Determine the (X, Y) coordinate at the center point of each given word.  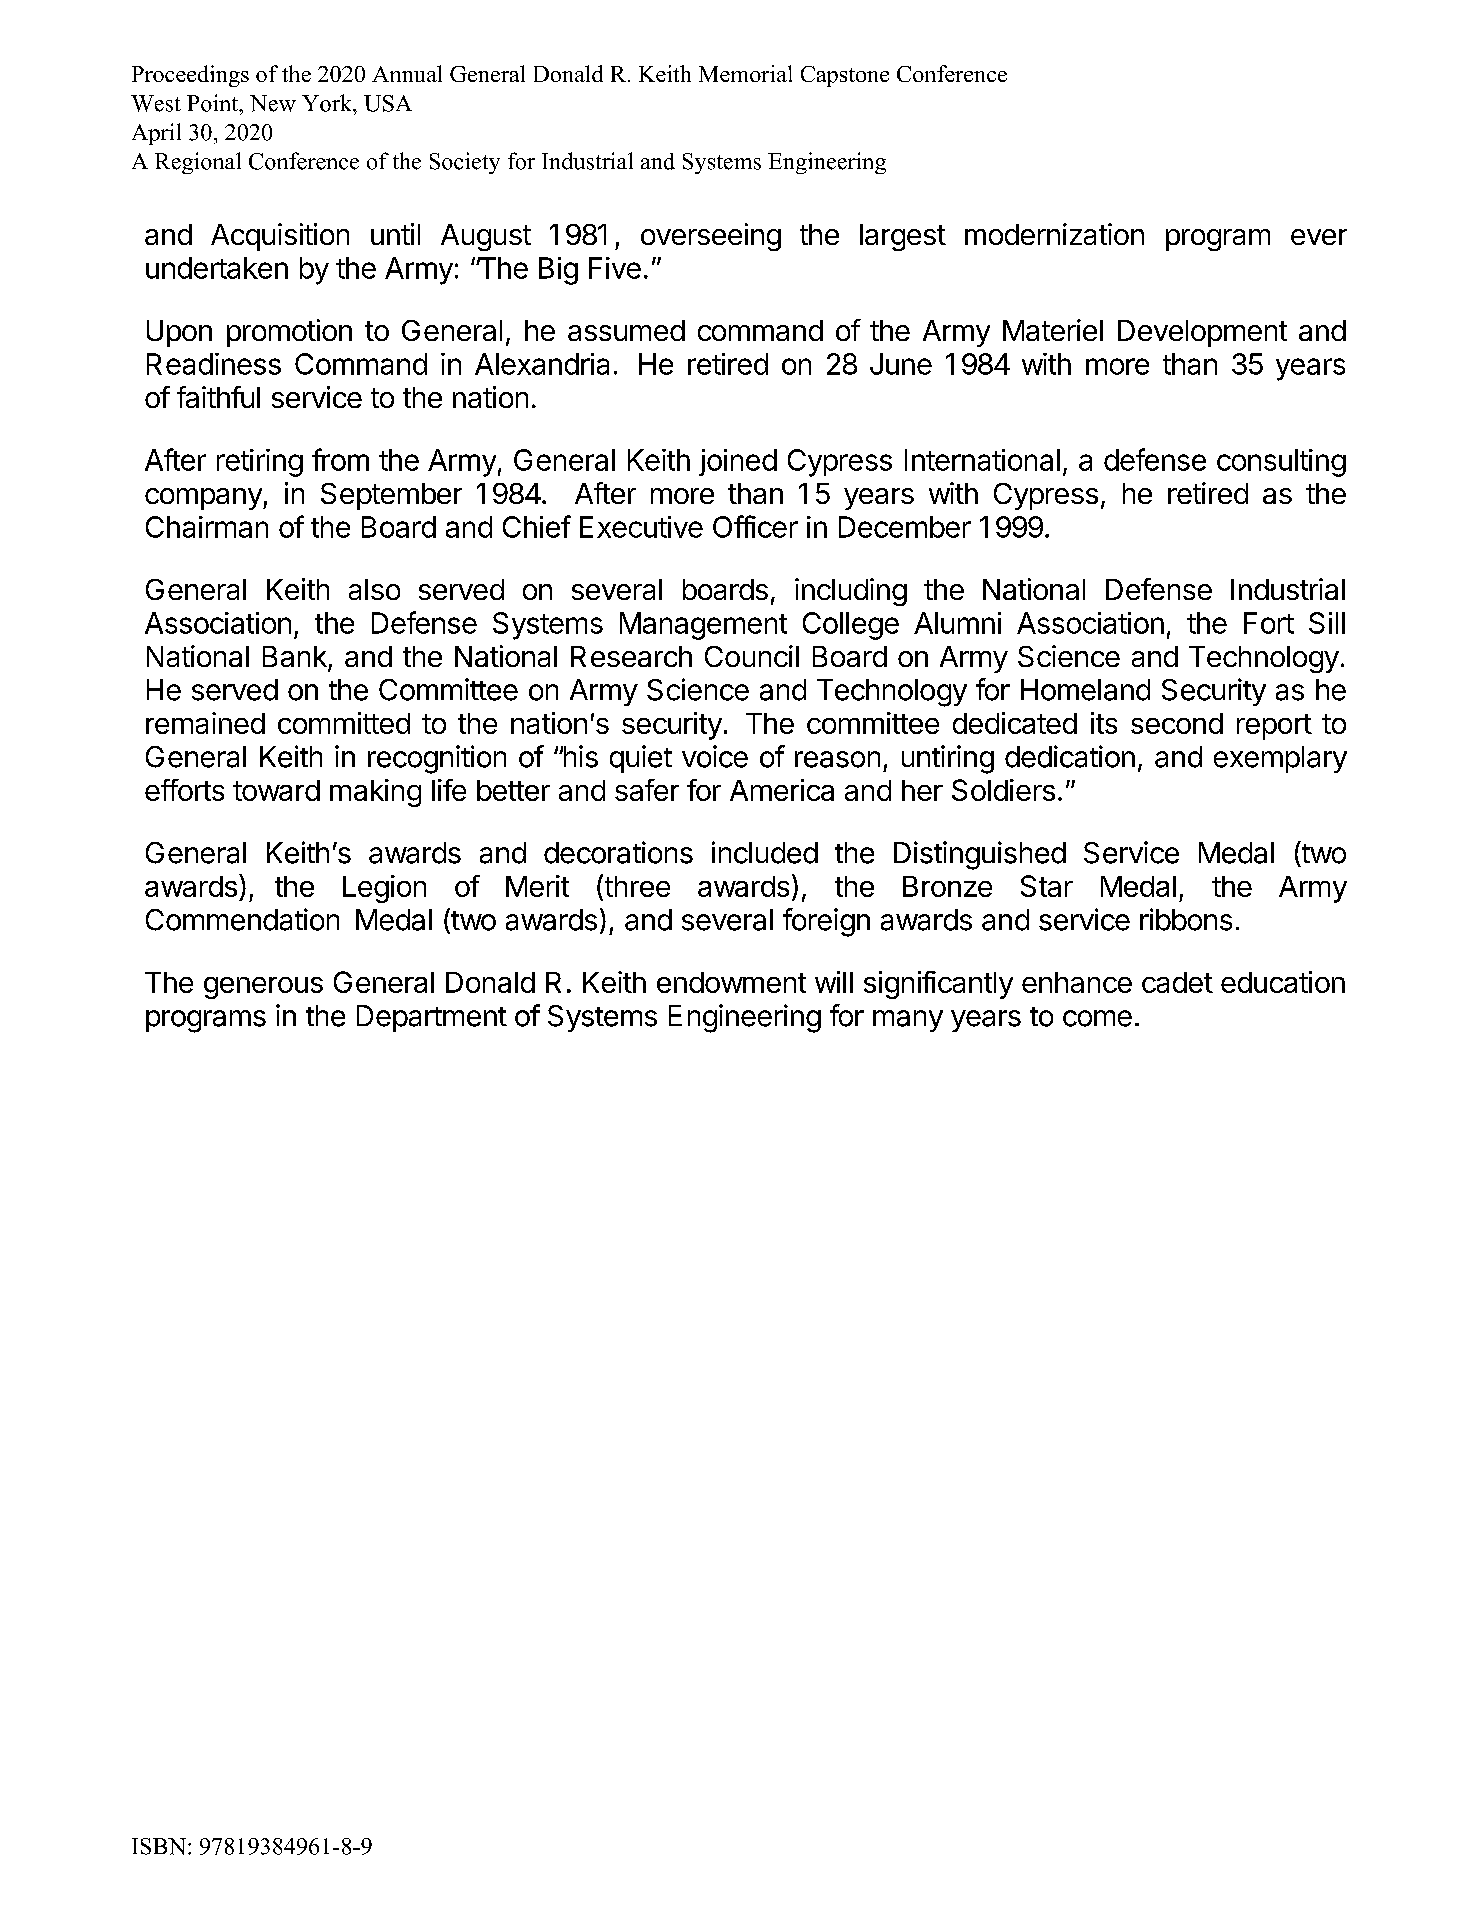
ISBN (159, 1846)
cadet (1177, 982)
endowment (731, 982)
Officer (755, 526)
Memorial (745, 73)
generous (263, 988)
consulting (1281, 463)
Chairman (207, 527)
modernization (1054, 234)
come (1097, 1018)
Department (432, 1018)
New (273, 103)
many (908, 1021)
